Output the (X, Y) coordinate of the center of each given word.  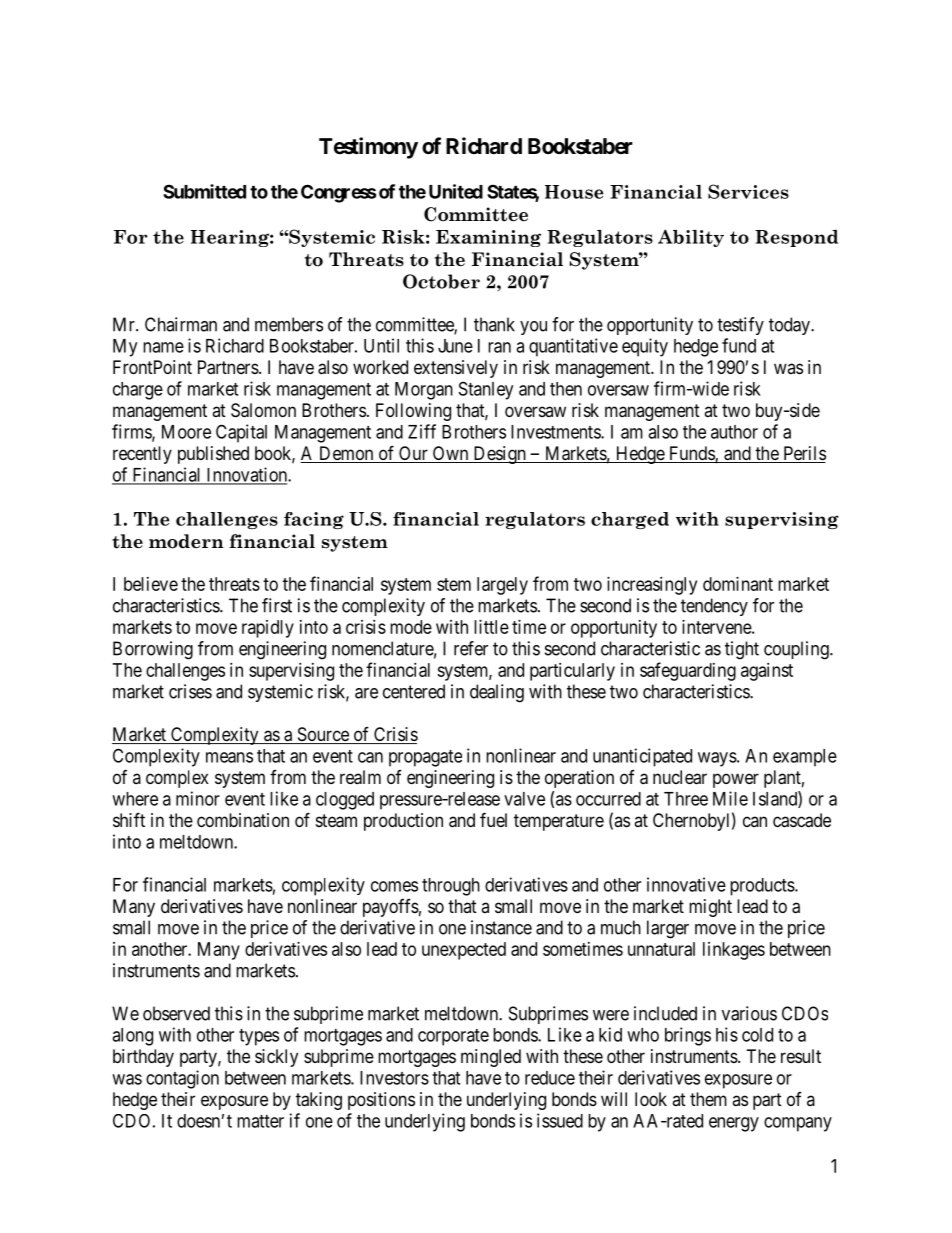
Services (748, 191)
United (456, 191)
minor (198, 798)
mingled (491, 1058)
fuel (493, 819)
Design (499, 455)
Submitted (204, 191)
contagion (182, 1079)
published (213, 455)
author (734, 432)
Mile (730, 798)
